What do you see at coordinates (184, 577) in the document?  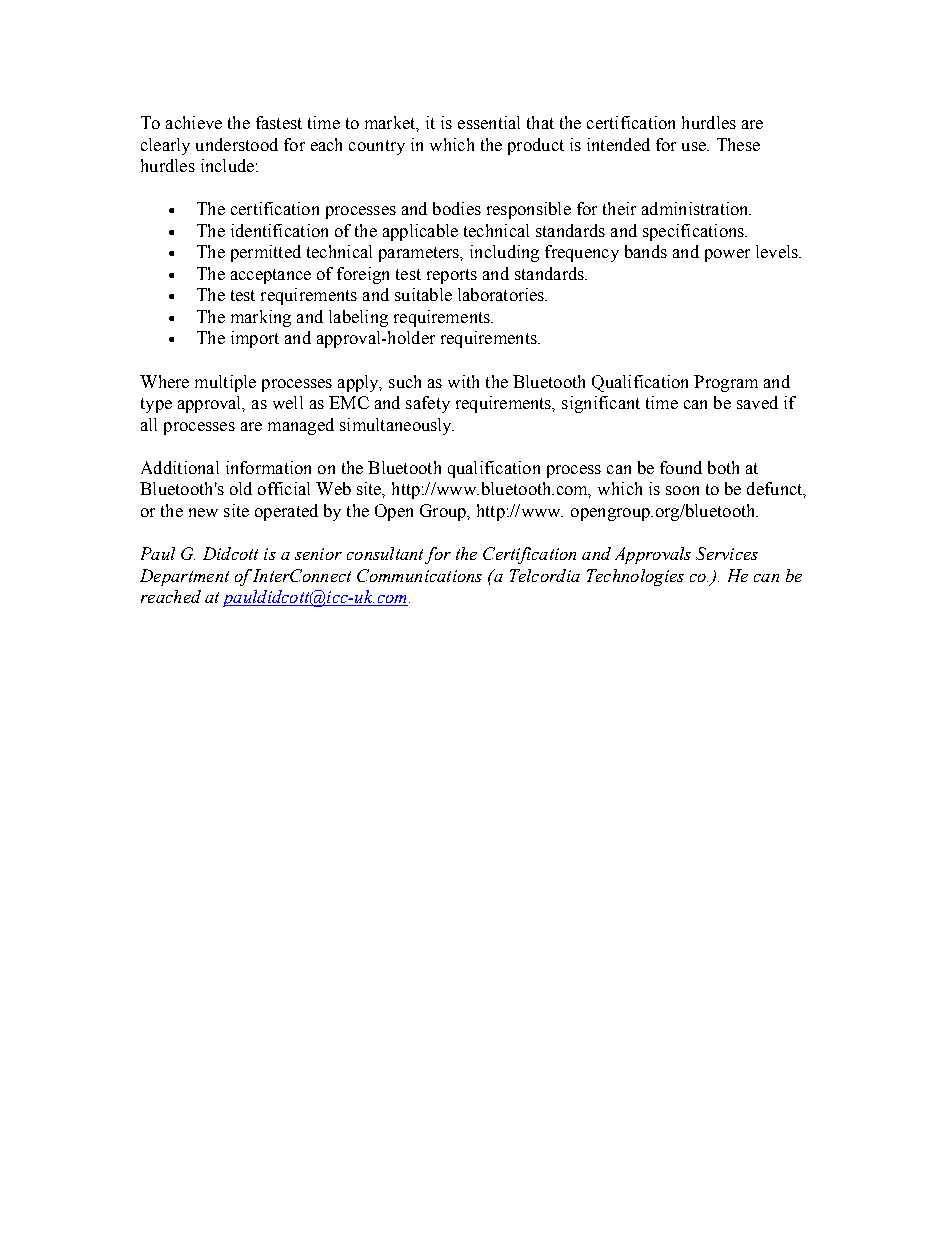 I see `Department` at bounding box center [184, 577].
